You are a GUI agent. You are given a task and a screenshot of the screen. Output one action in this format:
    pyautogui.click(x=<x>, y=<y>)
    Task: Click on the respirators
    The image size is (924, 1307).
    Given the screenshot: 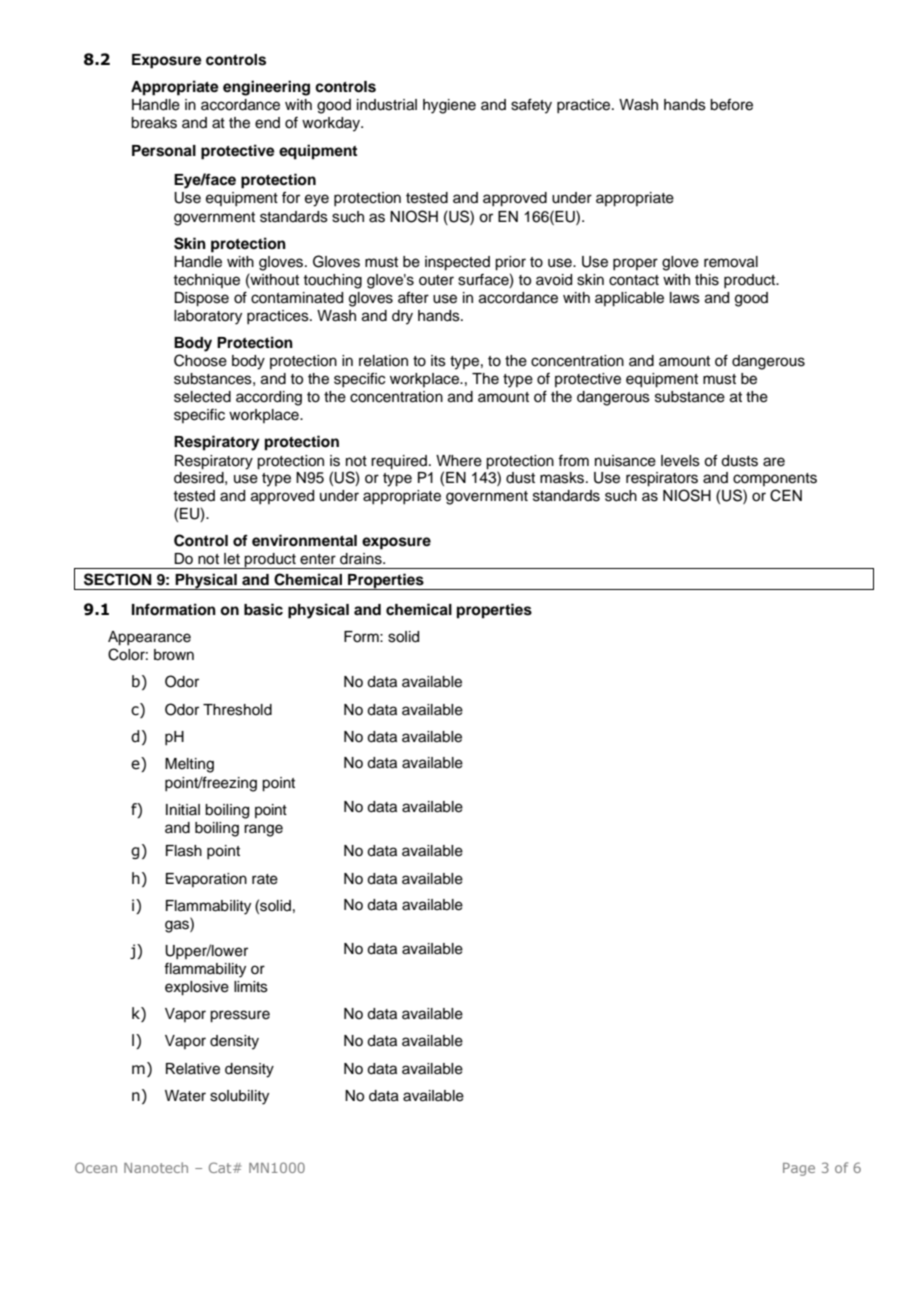 What is the action you would take?
    pyautogui.click(x=662, y=479)
